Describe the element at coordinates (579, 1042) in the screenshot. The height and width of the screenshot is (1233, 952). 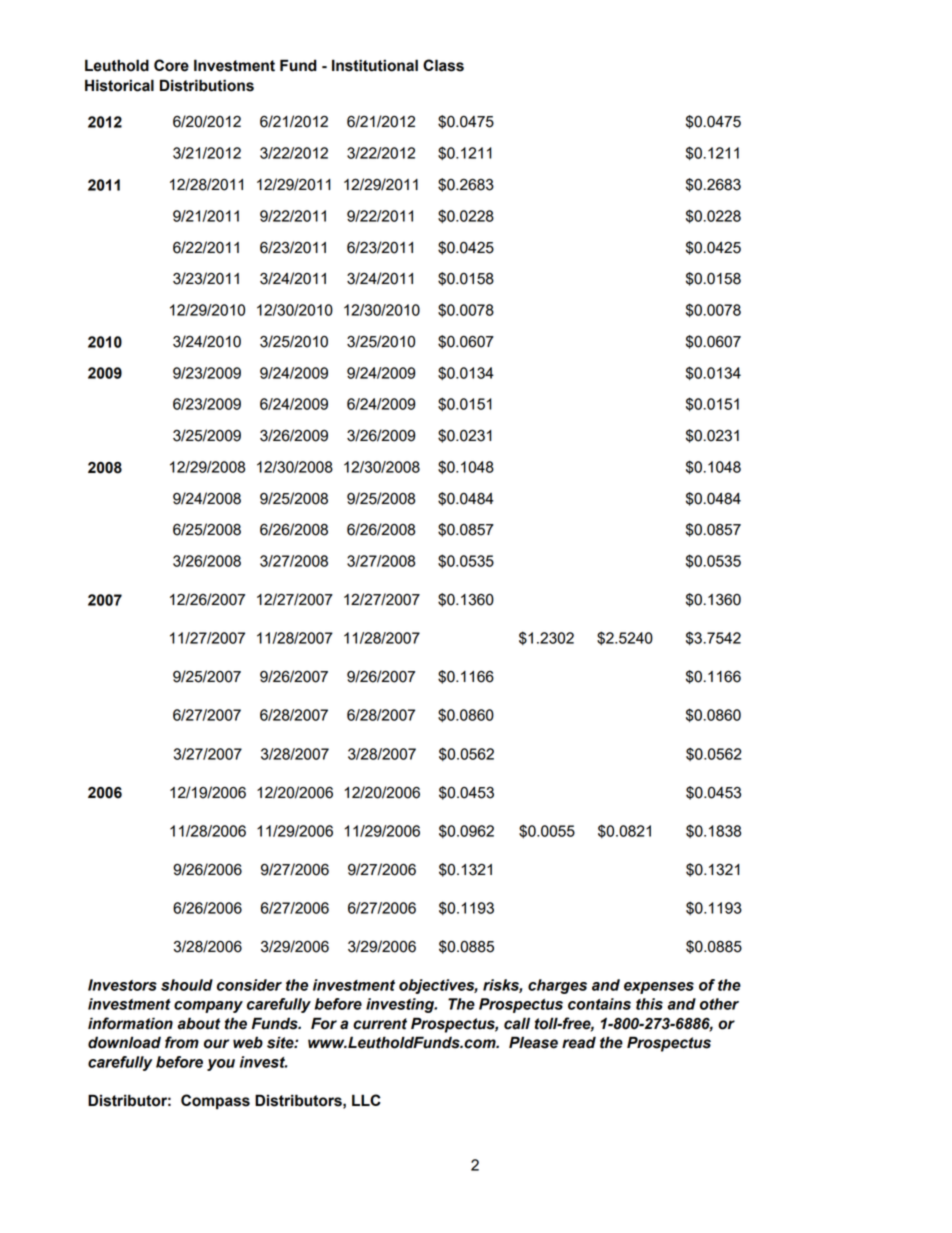
I see `read` at that location.
